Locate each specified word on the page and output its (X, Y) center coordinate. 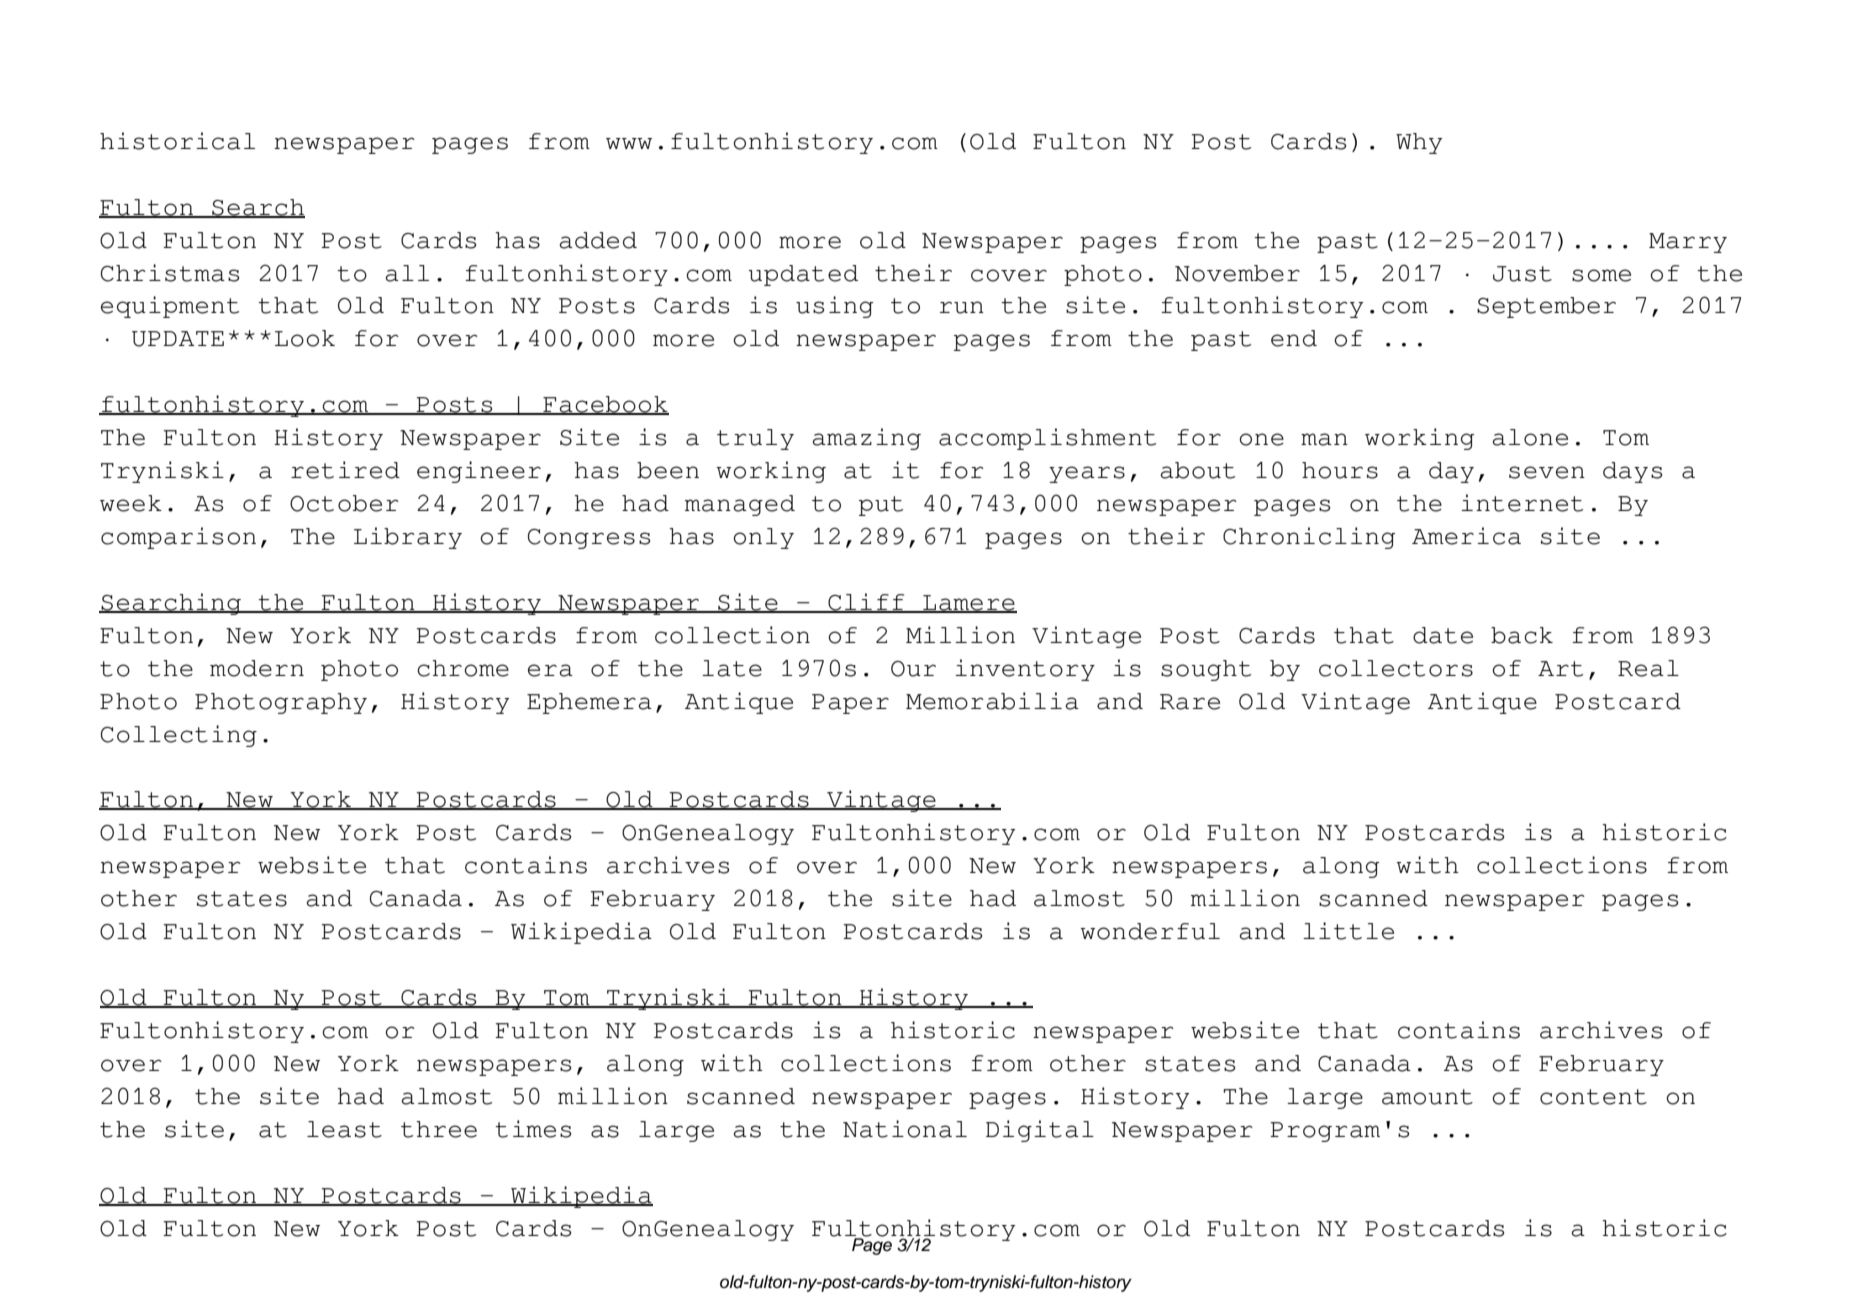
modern (257, 668)
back (1522, 635)
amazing (867, 439)
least (344, 1129)
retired (345, 470)
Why (1419, 143)
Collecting (179, 736)
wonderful (1150, 931)
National (905, 1129)
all (407, 273)
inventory (1025, 670)
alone (1530, 437)
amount (1427, 1097)
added (598, 240)
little (1348, 931)
